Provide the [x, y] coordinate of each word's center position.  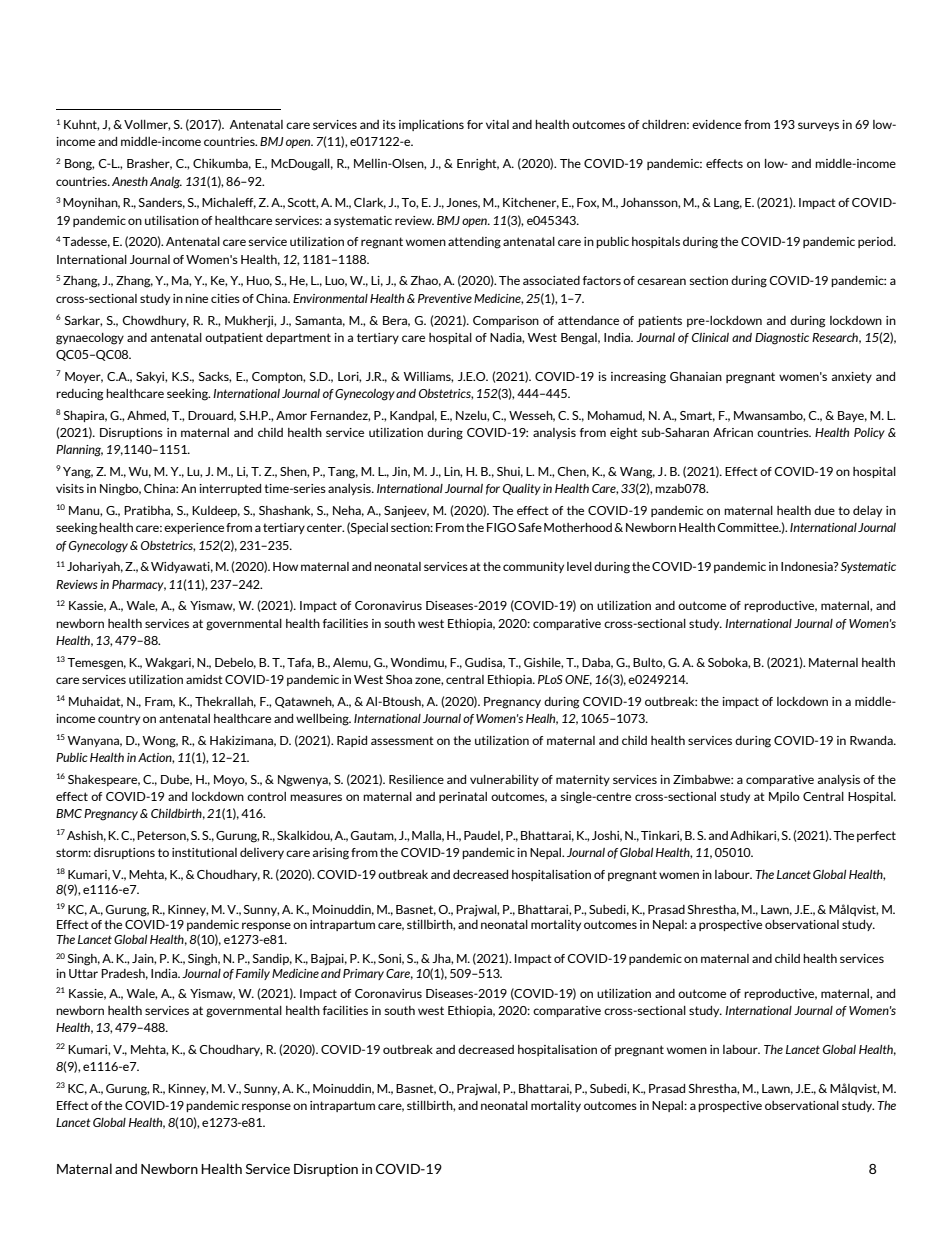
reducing [79, 395]
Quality [522, 489]
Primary [363, 974]
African [733, 432]
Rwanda [872, 740]
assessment [402, 741]
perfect [876, 836]
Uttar [83, 973]
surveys [818, 126]
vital [497, 124]
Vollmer [147, 125]
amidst [204, 679]
